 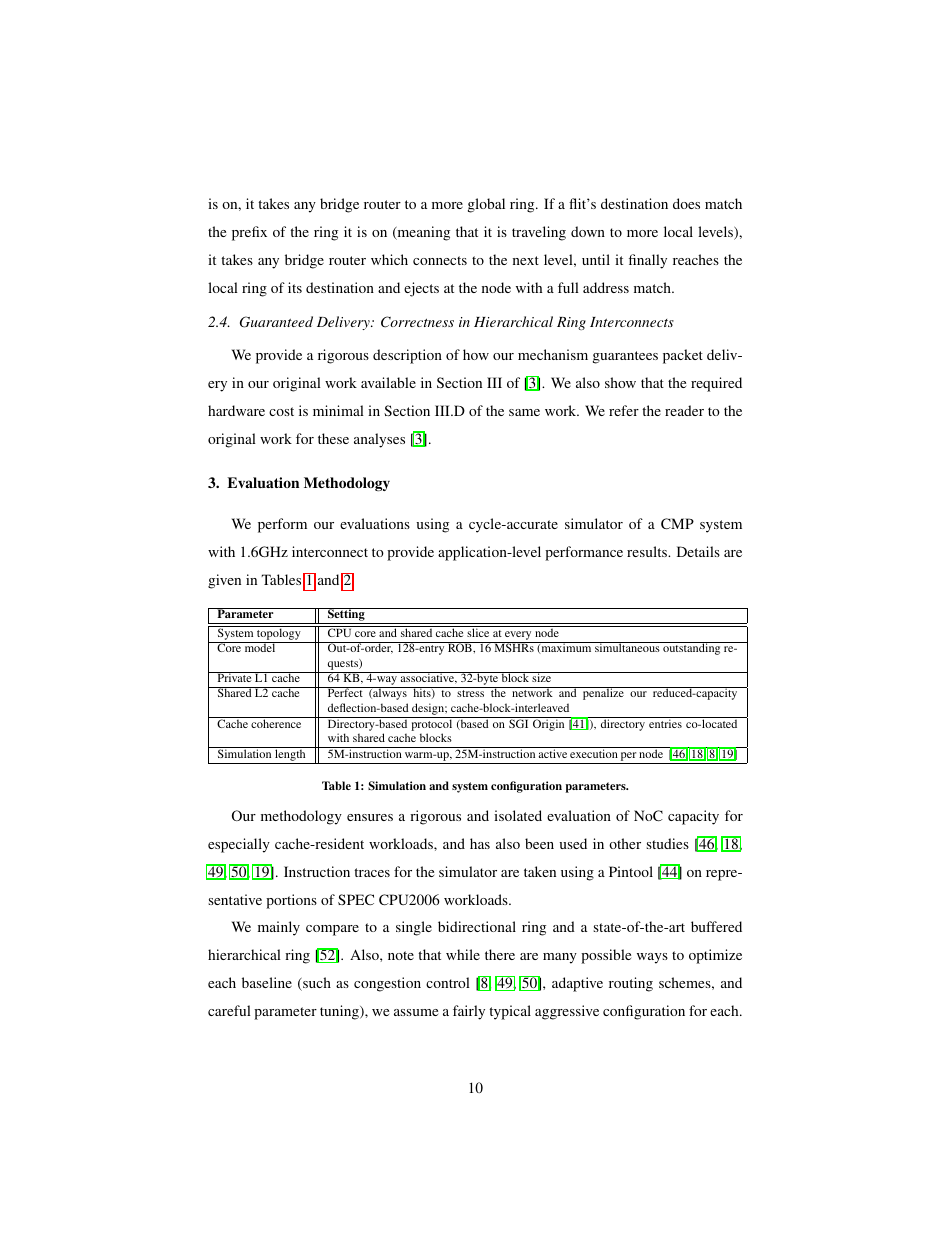 What do you see at coordinates (249, 233) in the page?
I see `prefix` at bounding box center [249, 233].
